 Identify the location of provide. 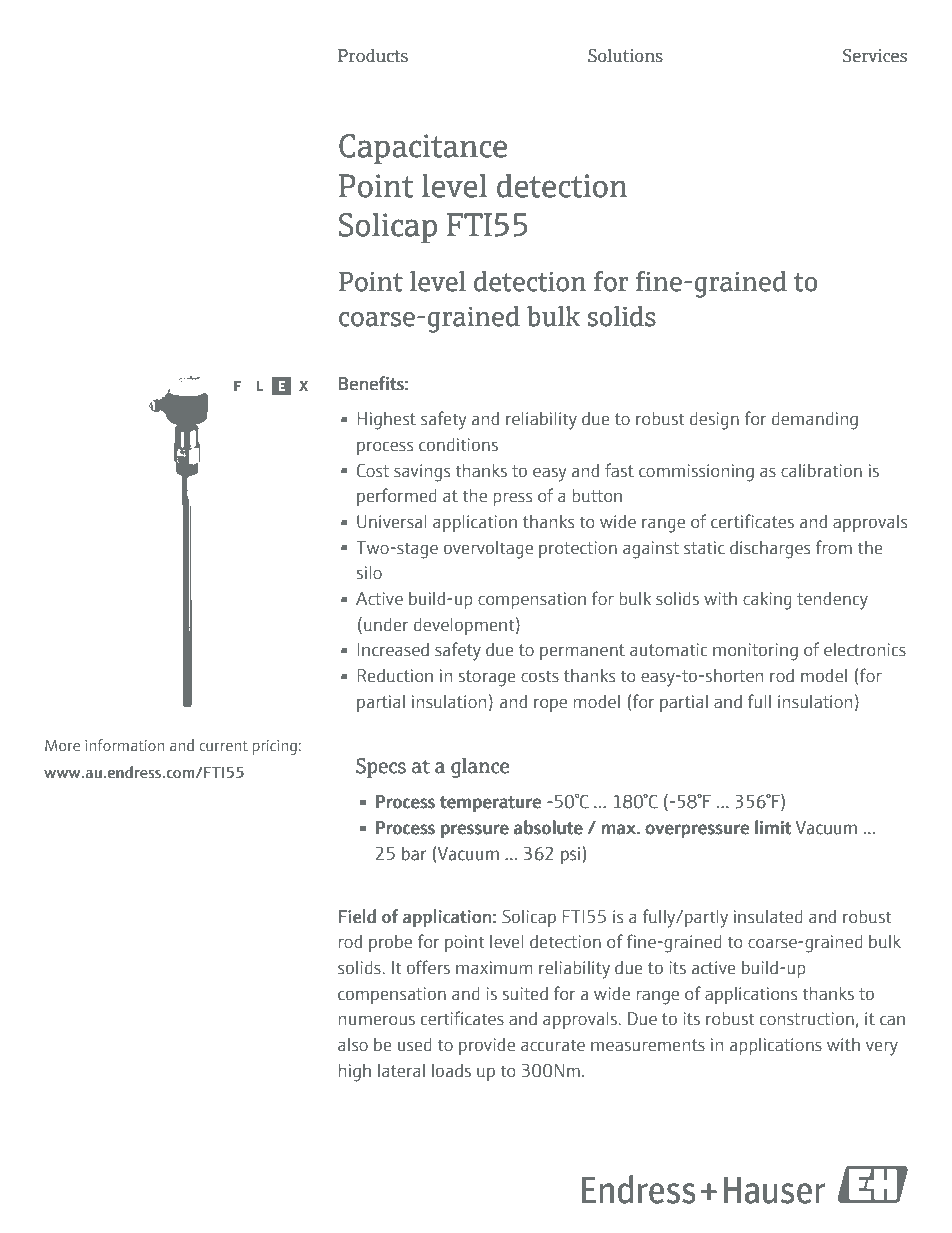
(487, 1046).
